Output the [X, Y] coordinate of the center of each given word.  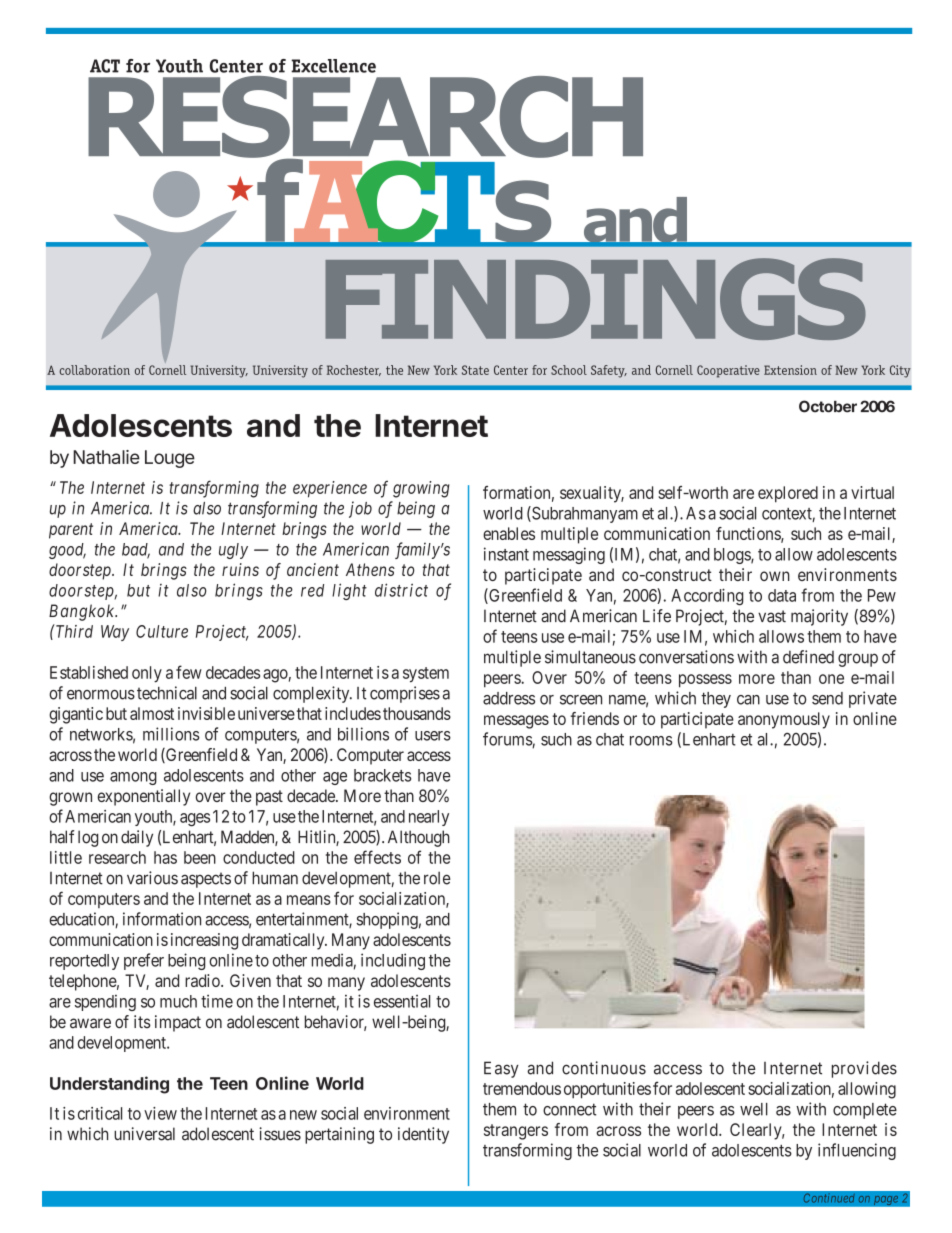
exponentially [144, 797]
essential [402, 1001]
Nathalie [106, 457]
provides [864, 1069]
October [828, 406]
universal [144, 1134]
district [401, 590]
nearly [429, 818]
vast [772, 616]
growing [421, 489]
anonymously [784, 720]
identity [423, 1135]
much [178, 1001]
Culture [162, 631]
